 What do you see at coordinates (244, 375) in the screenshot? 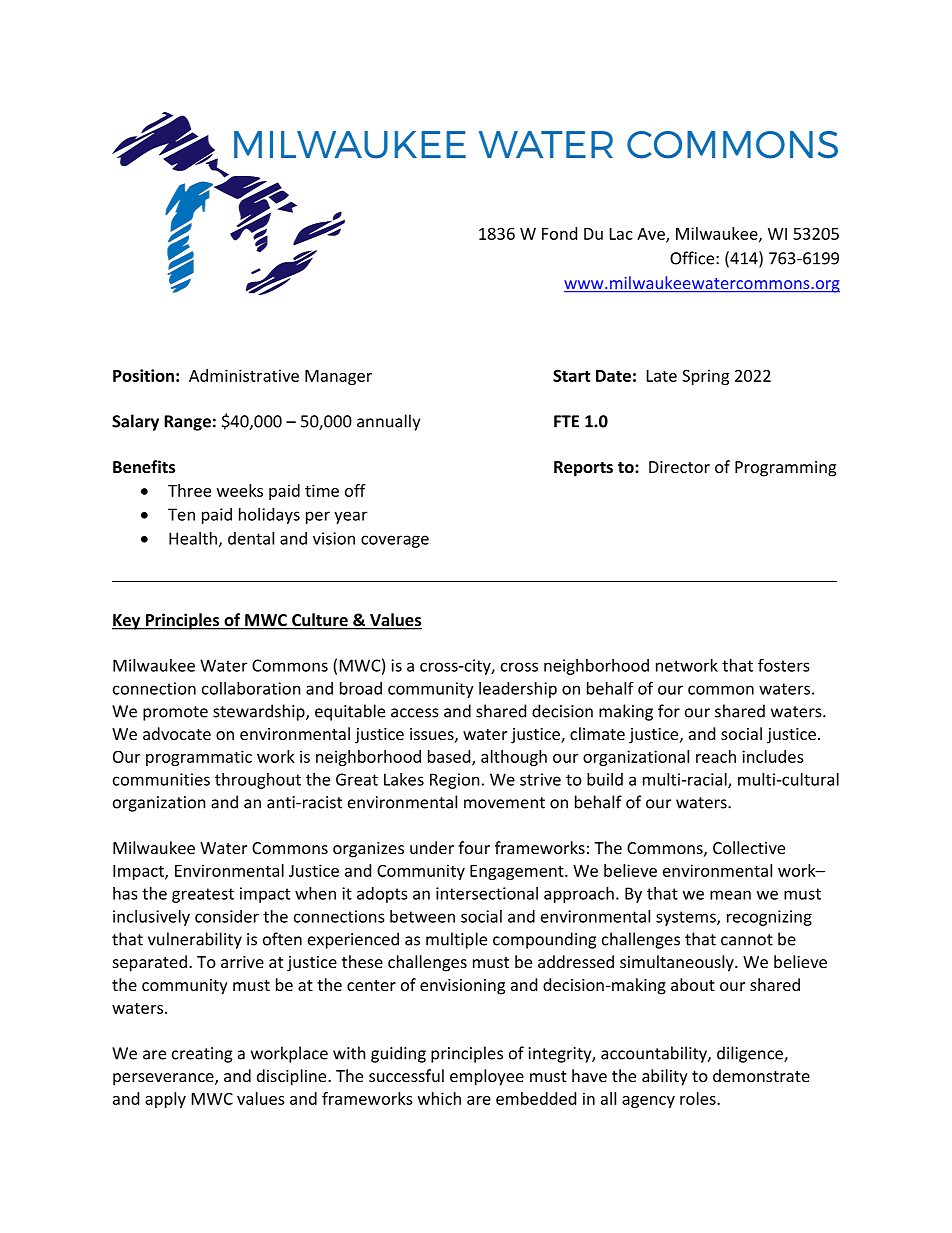
I see `Administrative` at bounding box center [244, 375].
